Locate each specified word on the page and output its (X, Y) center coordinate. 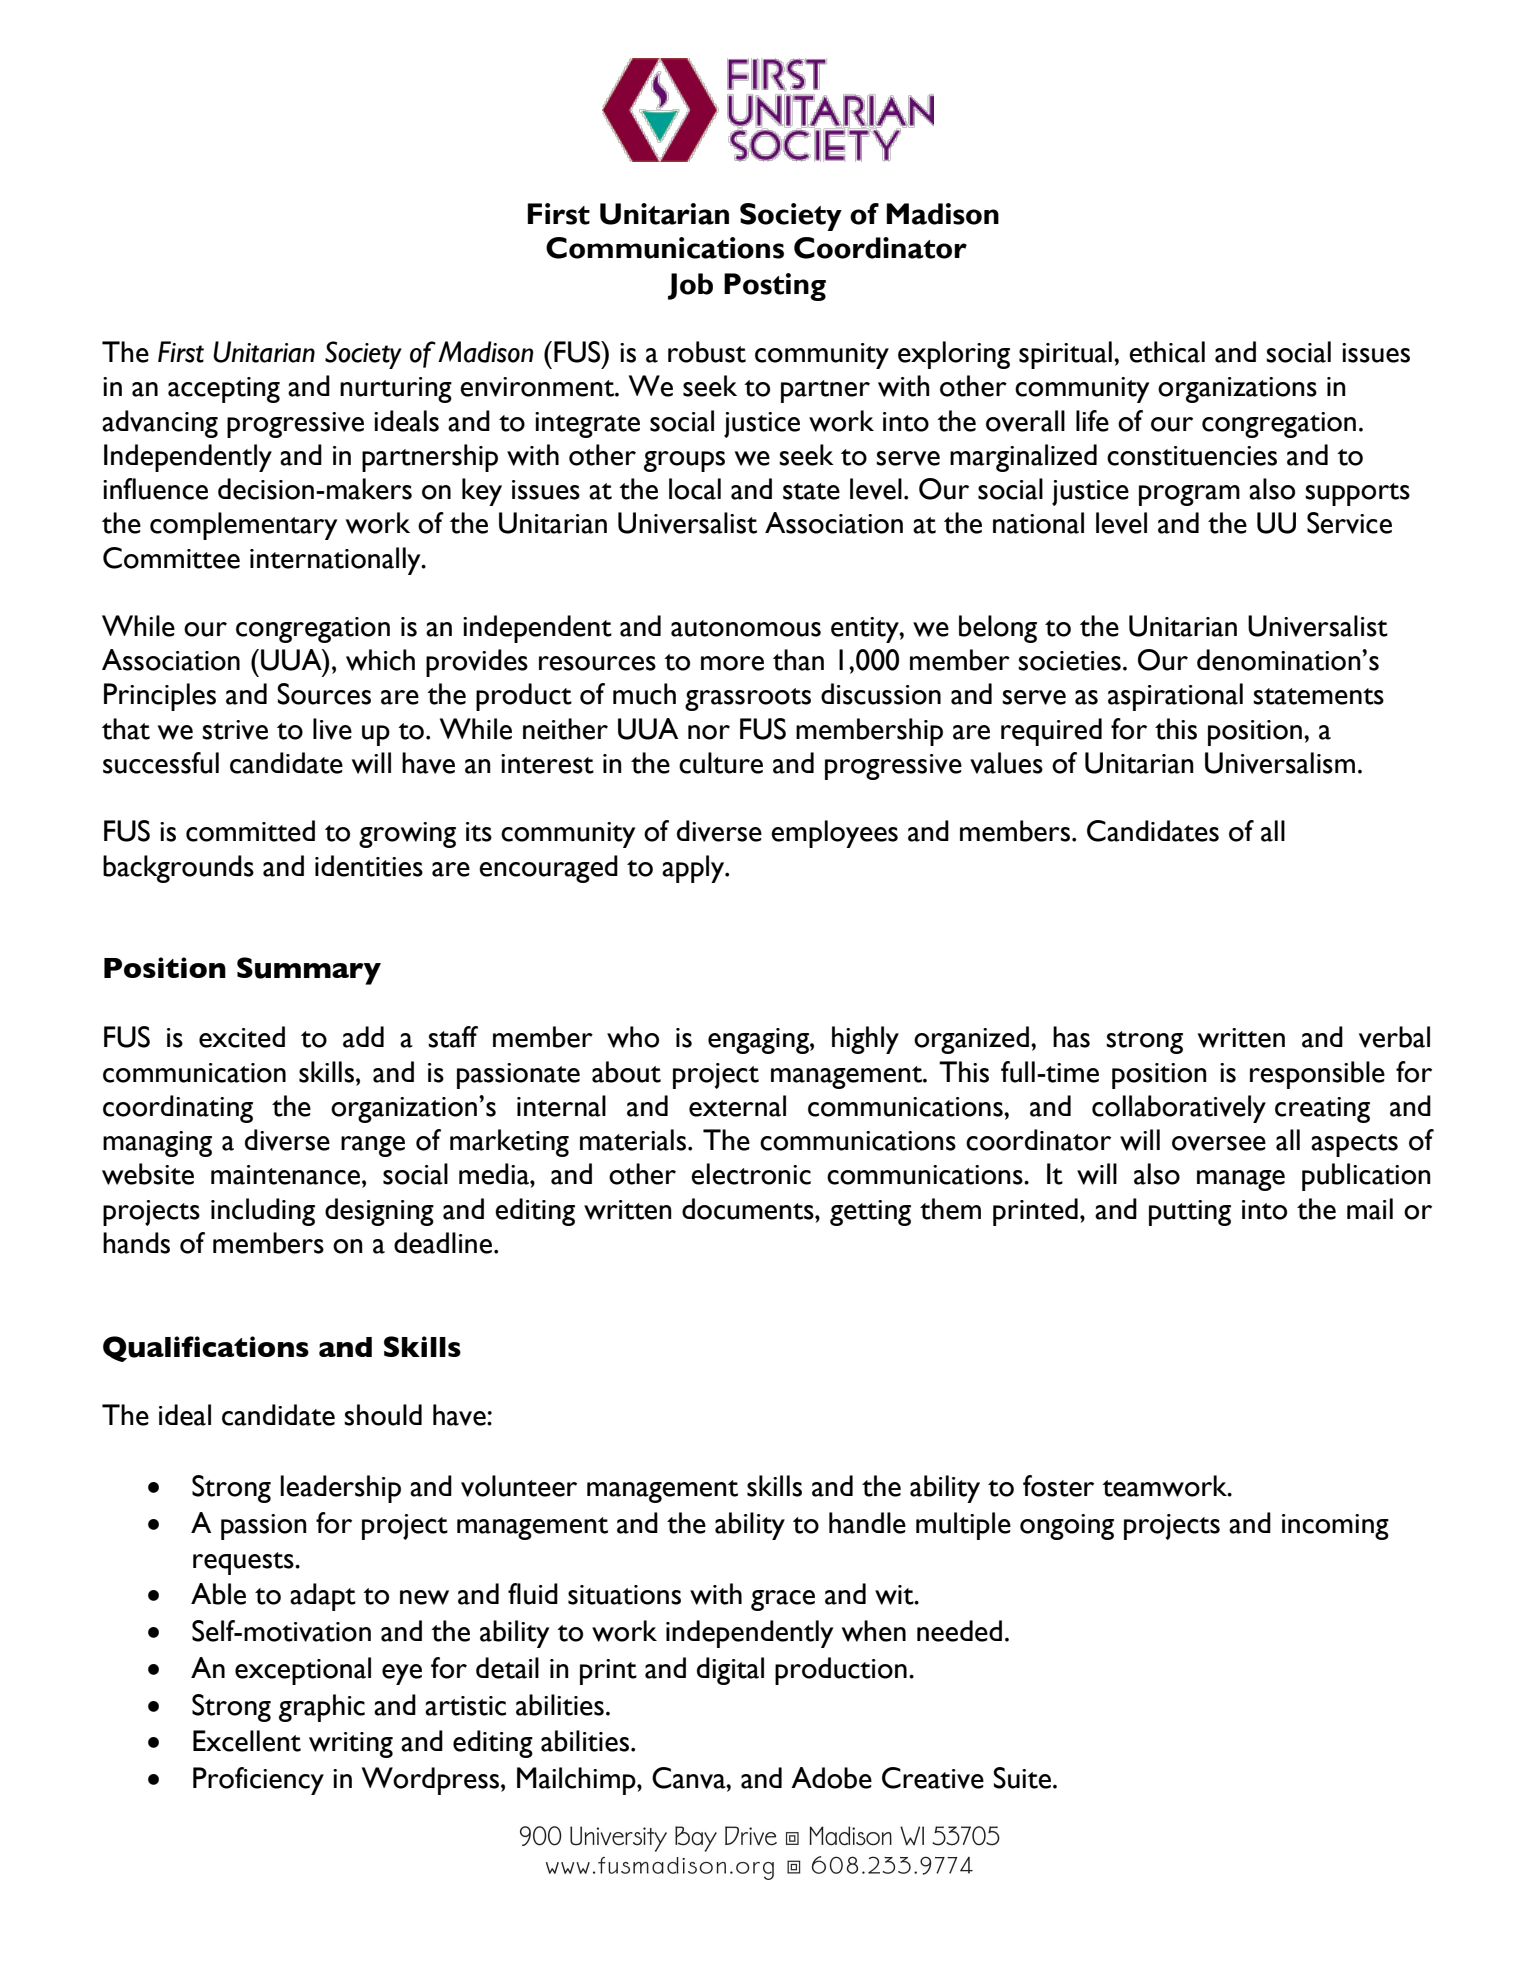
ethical (1167, 352)
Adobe (831, 1778)
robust (707, 352)
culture (721, 763)
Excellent (247, 1741)
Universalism (1280, 763)
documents (749, 1209)
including (263, 1212)
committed (250, 831)
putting (1190, 1213)
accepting (224, 390)
